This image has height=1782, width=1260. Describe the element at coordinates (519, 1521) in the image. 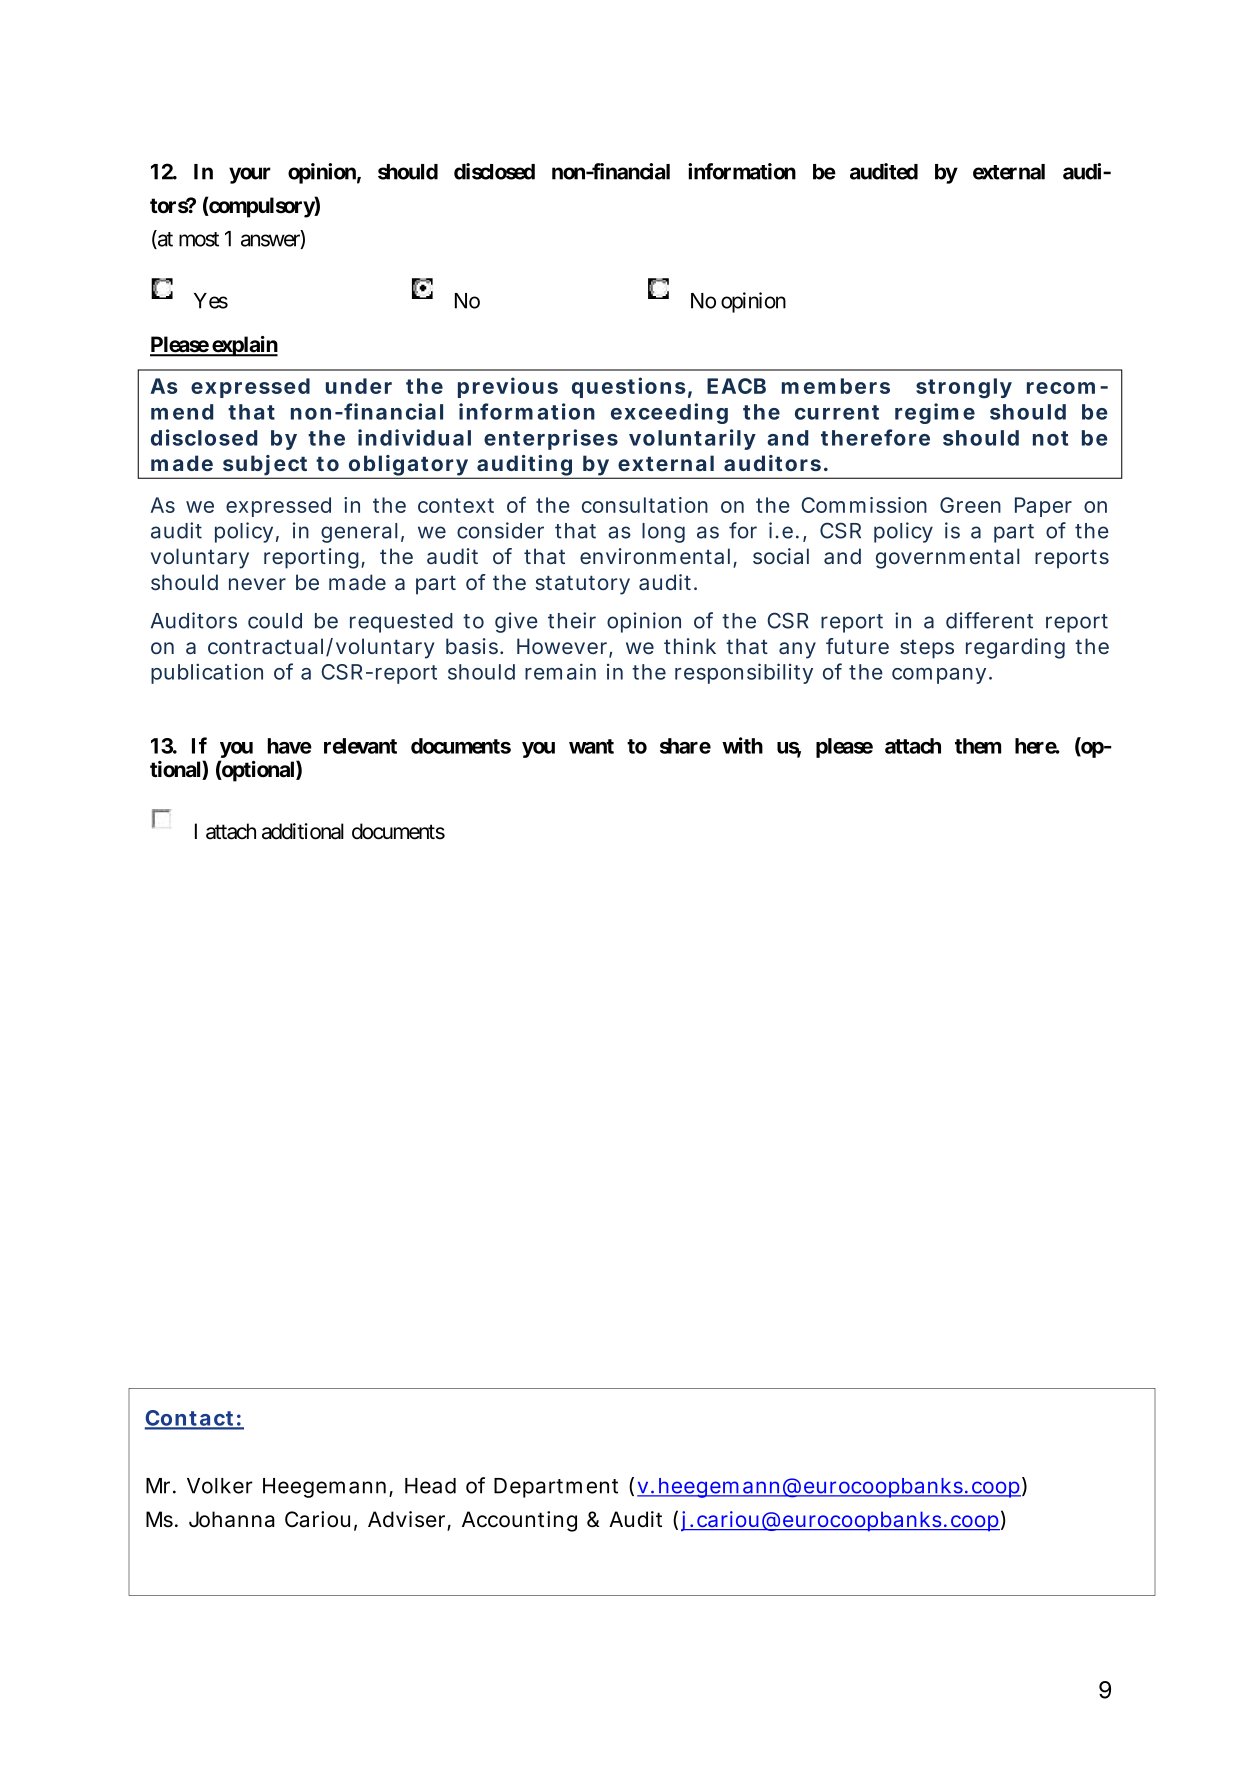

I see `Accounting` at that location.
